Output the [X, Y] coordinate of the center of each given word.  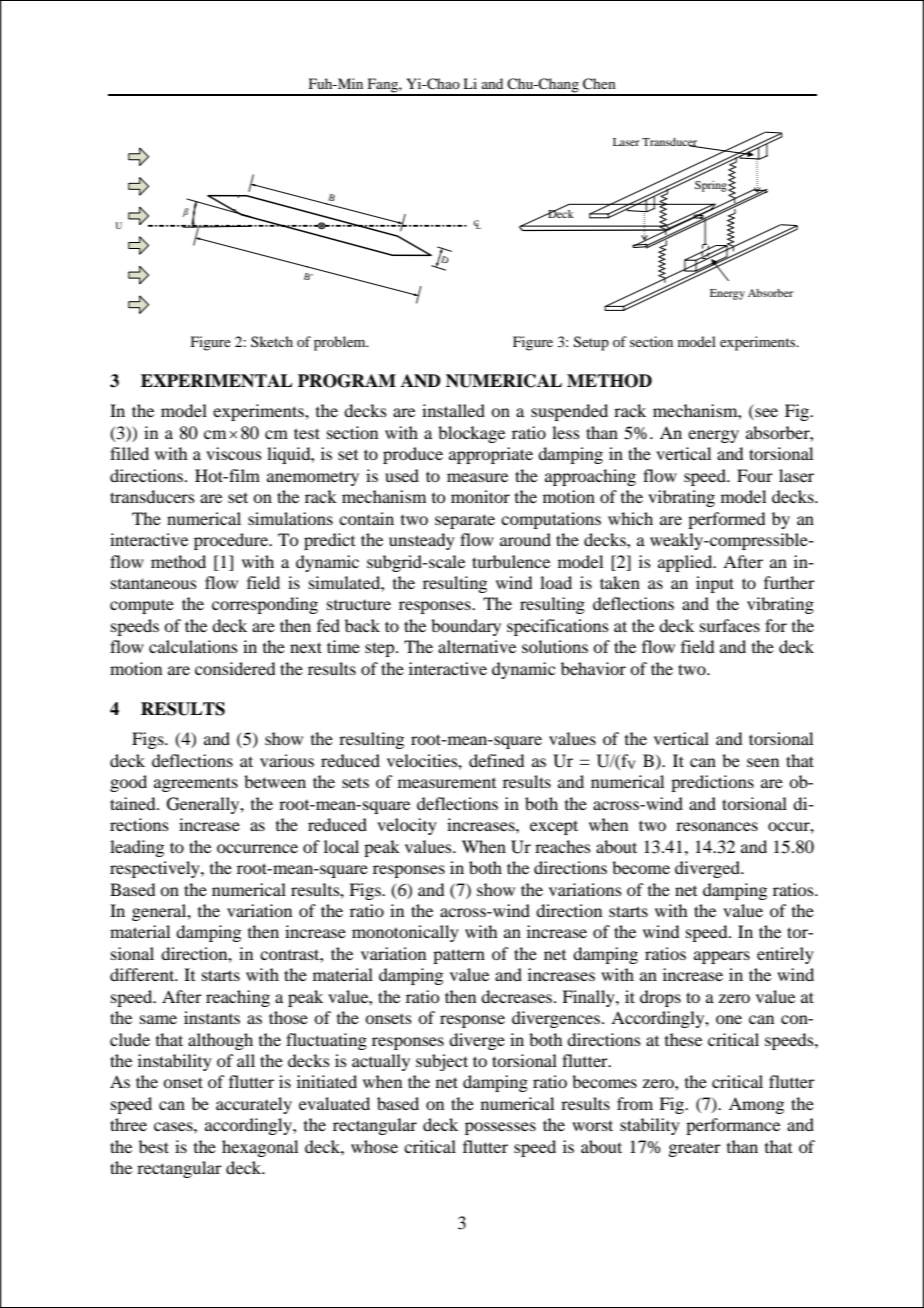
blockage [471, 434]
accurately [254, 1105]
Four [755, 475]
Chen [599, 84]
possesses [500, 1128]
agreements [196, 784]
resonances [717, 826]
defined [496, 760]
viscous [234, 453]
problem [341, 343]
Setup [591, 343]
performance [733, 1126]
